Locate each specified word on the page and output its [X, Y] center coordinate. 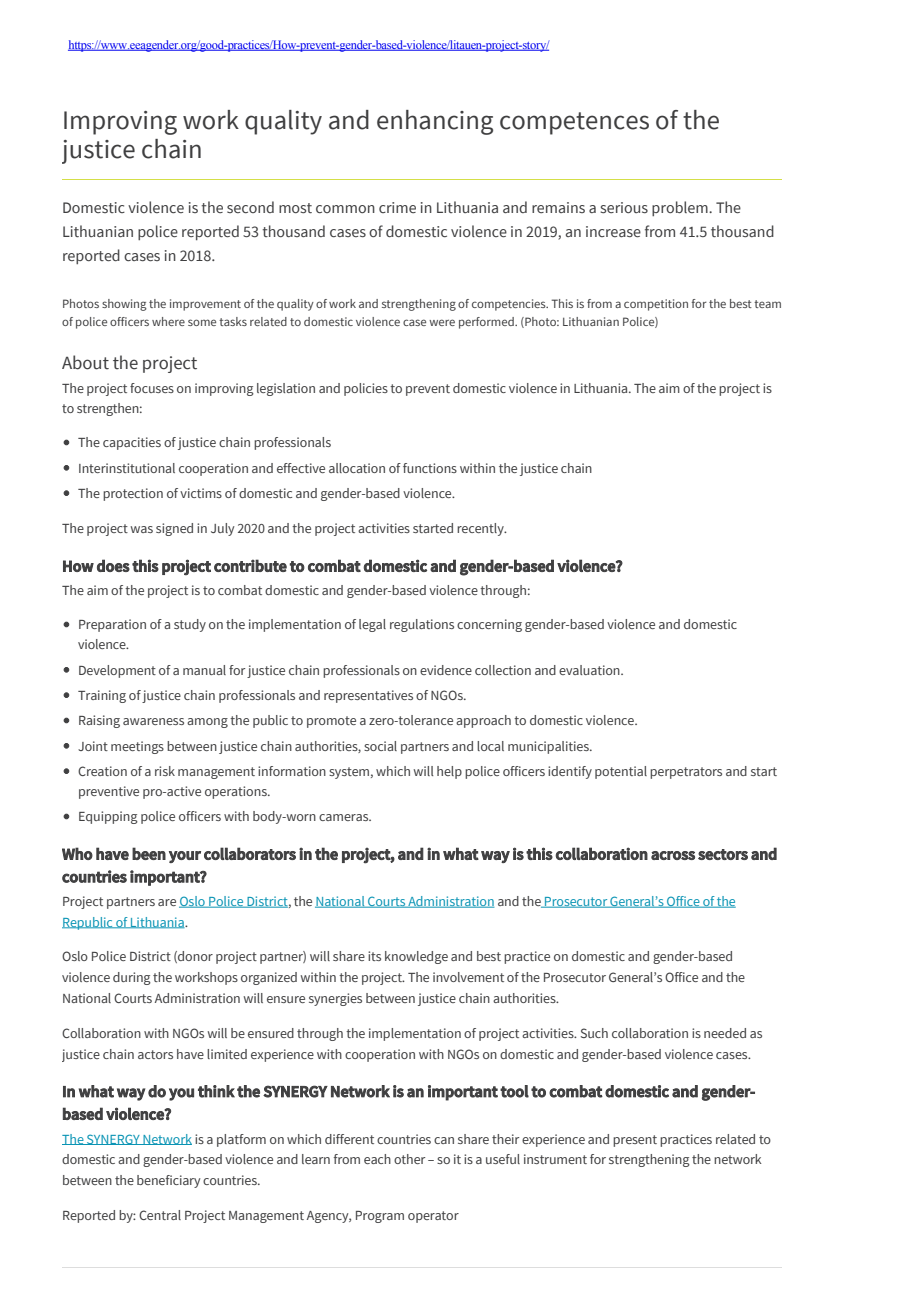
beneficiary [168, 1181]
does [113, 565]
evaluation [590, 670]
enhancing [435, 122]
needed [725, 1033]
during [132, 978]
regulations [422, 625]
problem [681, 208]
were [442, 322]
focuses [152, 388]
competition [656, 305]
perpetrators [686, 773]
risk [165, 771]
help [449, 772]
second [250, 207]
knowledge [416, 957]
